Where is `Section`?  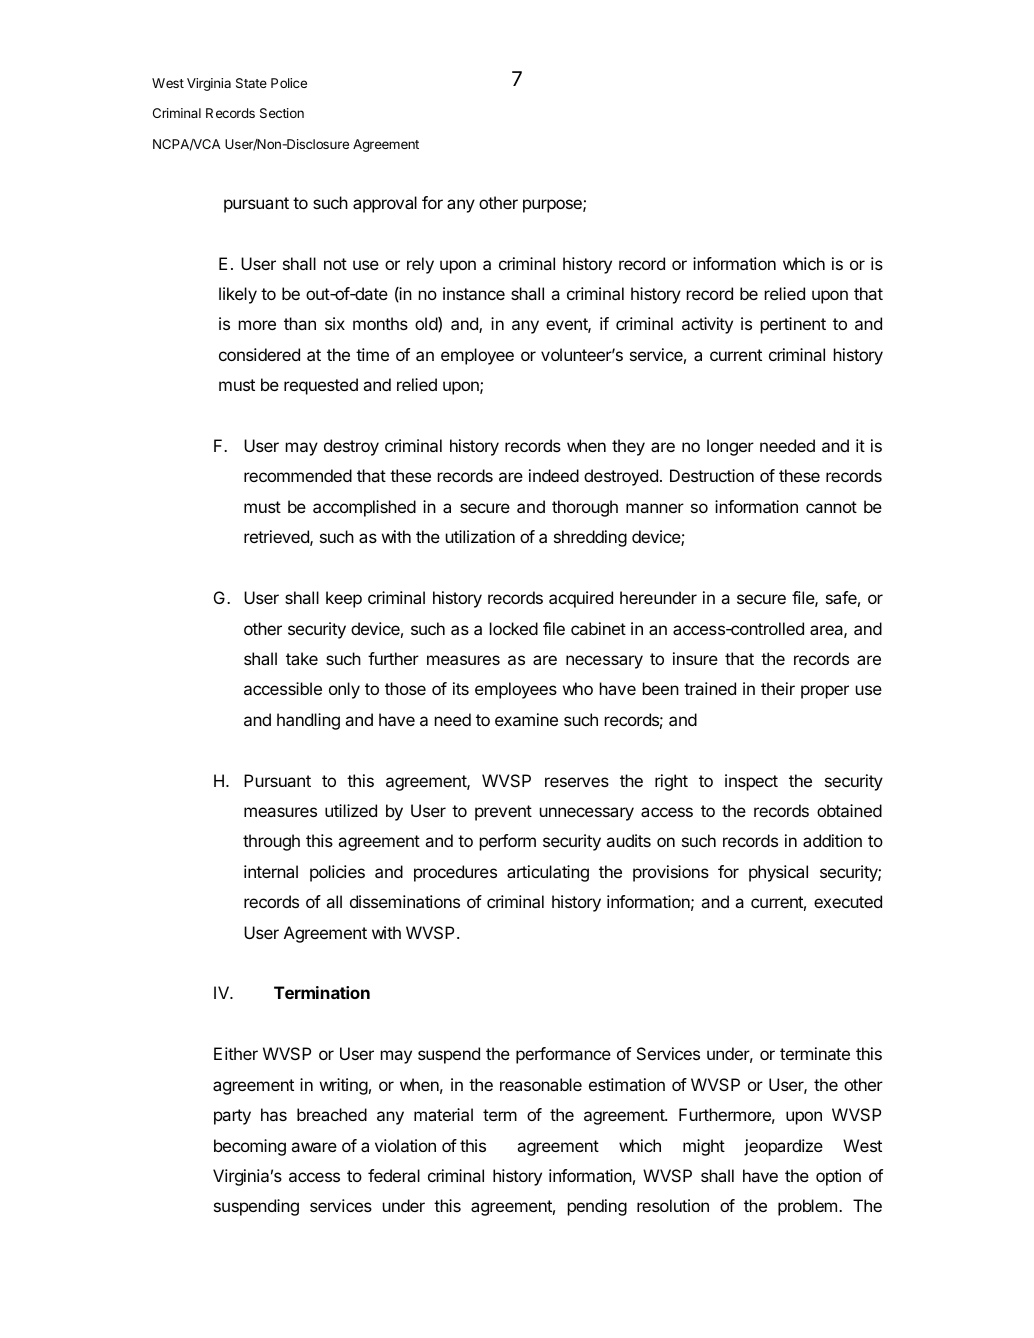 Section is located at coordinates (282, 113).
